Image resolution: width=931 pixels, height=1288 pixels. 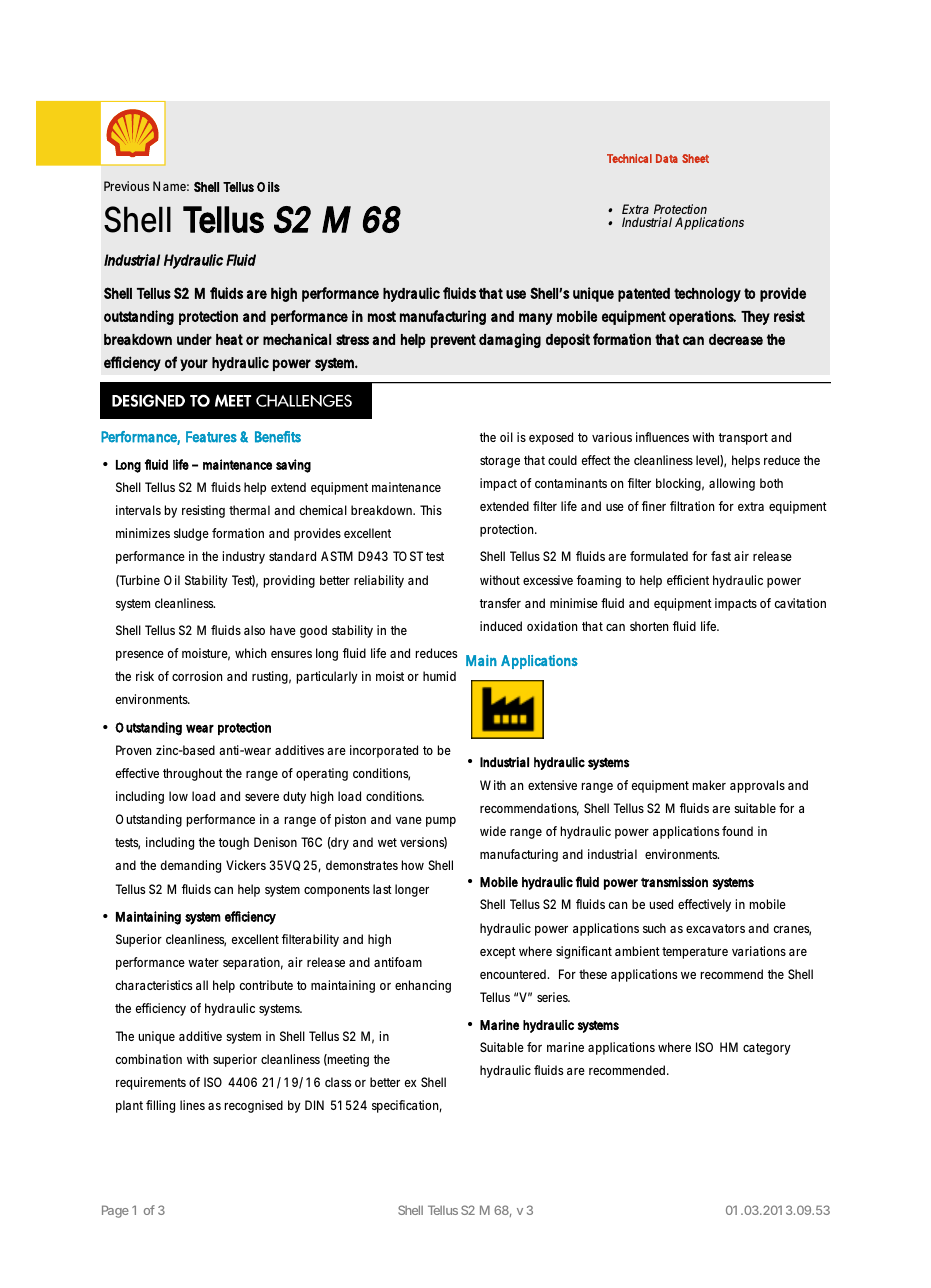 I want to click on Sheet, so click(x=695, y=158).
